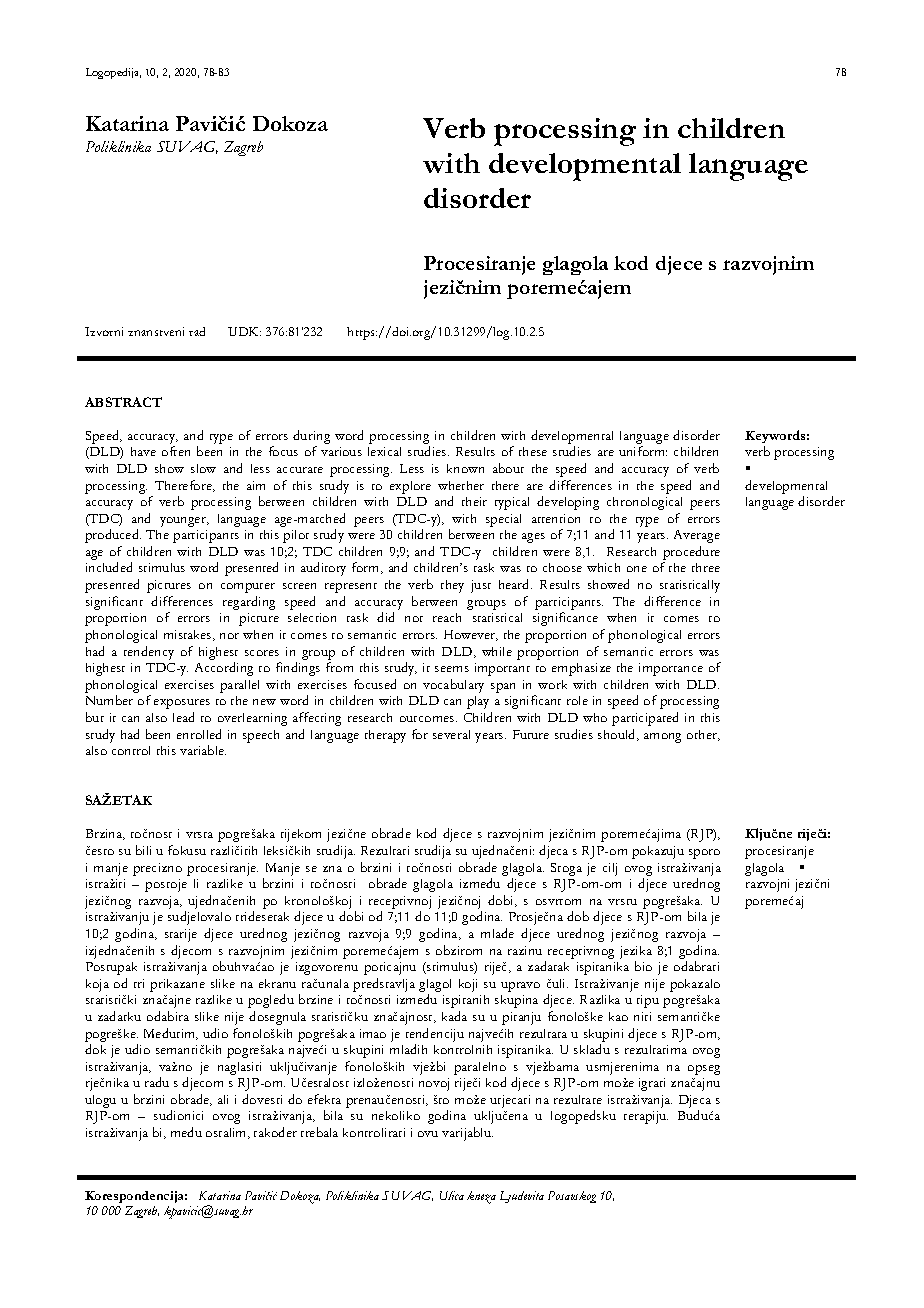  Describe the element at coordinates (157, 1082) in the screenshot. I see `radu` at that location.
